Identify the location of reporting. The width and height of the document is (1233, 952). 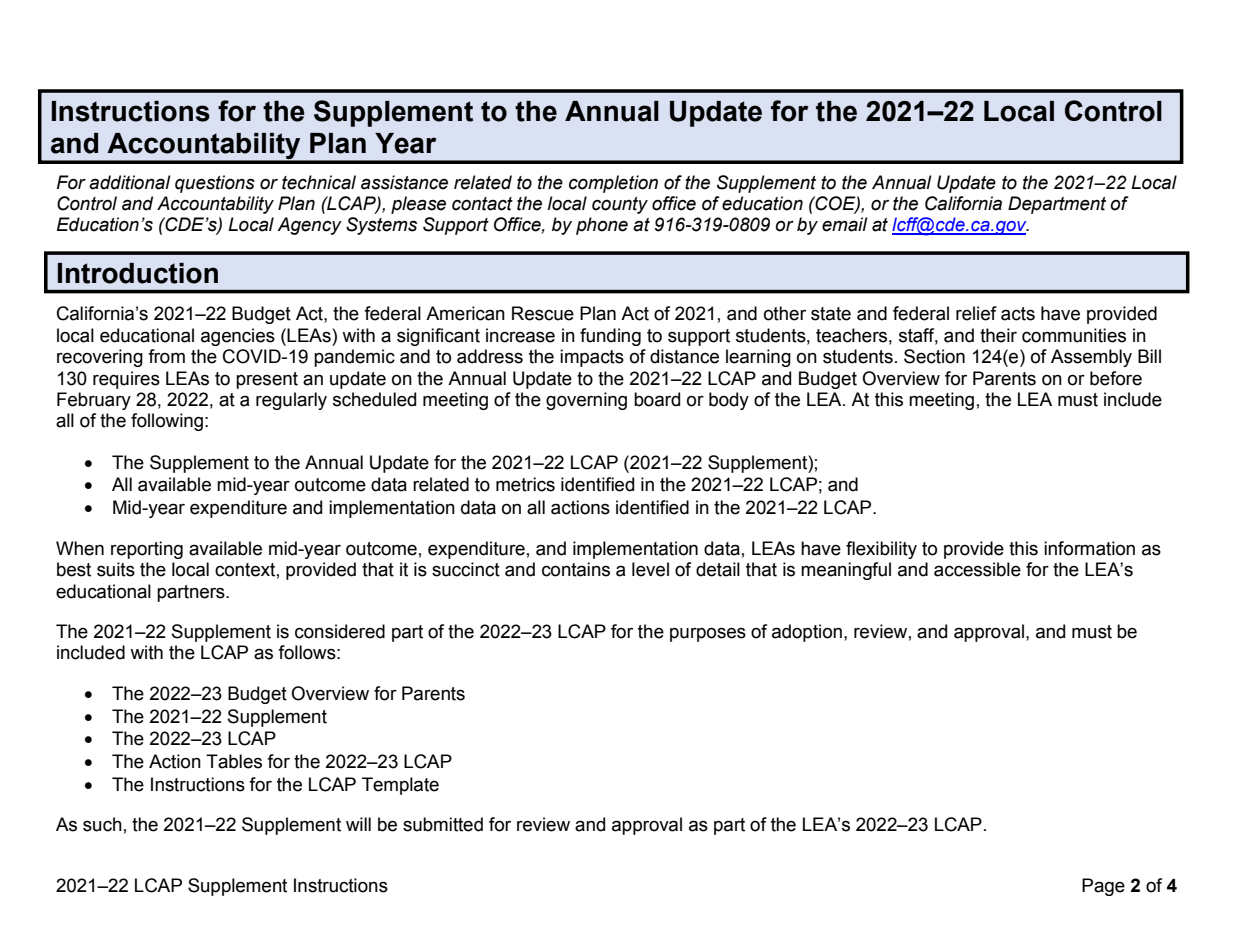
(147, 550).
